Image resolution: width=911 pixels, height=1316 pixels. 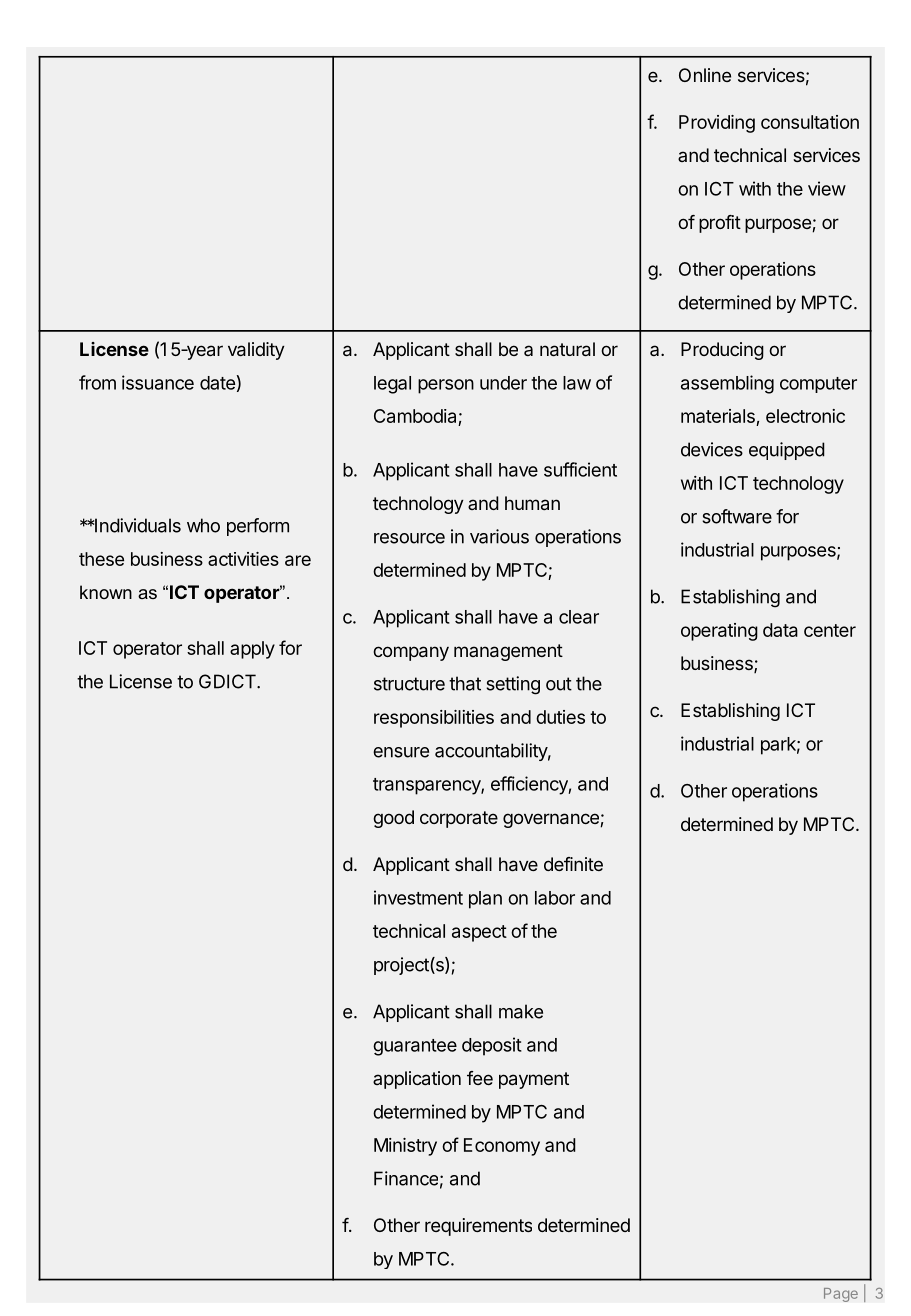 I want to click on labor, so click(x=555, y=898).
